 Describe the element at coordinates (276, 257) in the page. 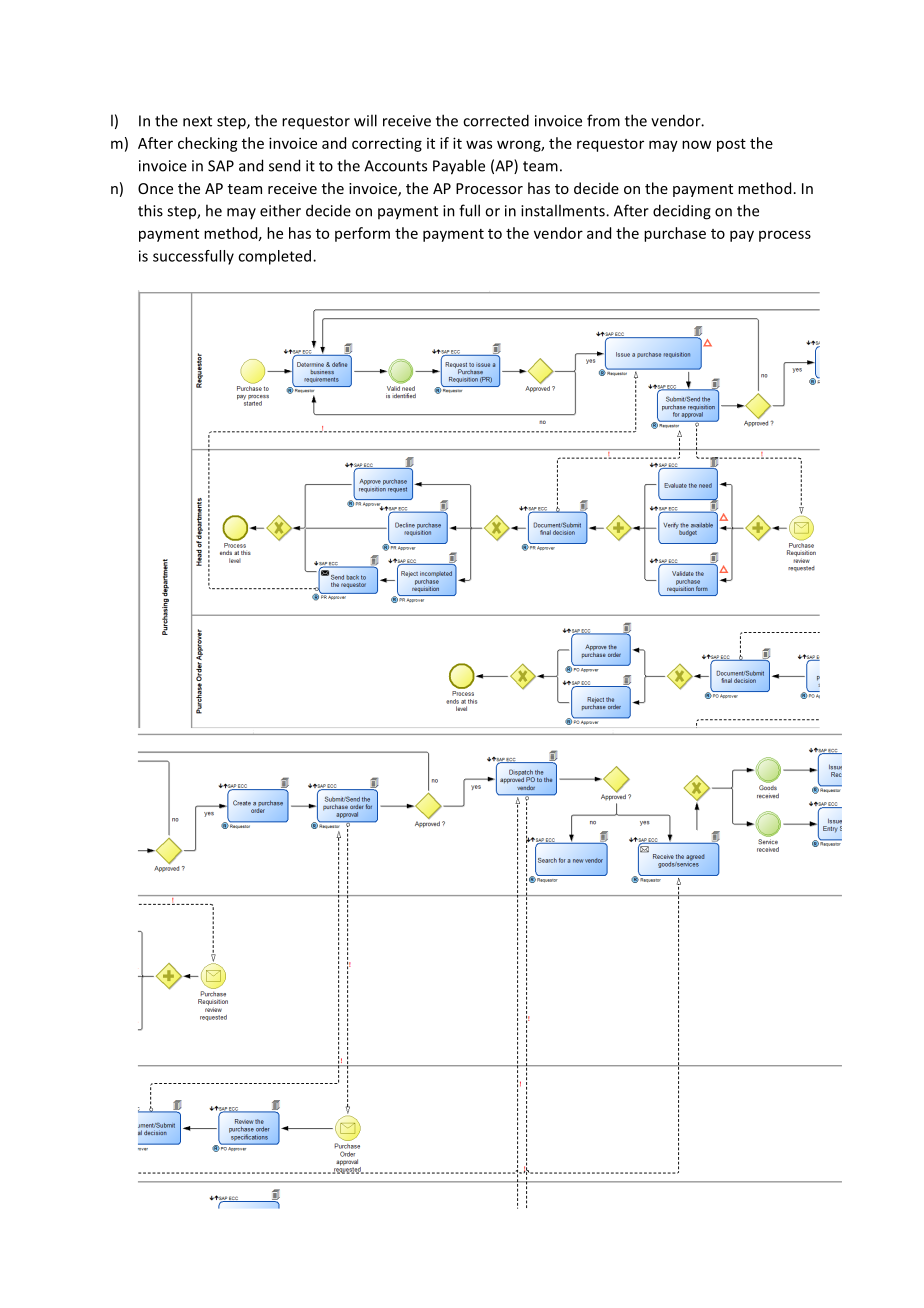

I see `completed` at that location.
